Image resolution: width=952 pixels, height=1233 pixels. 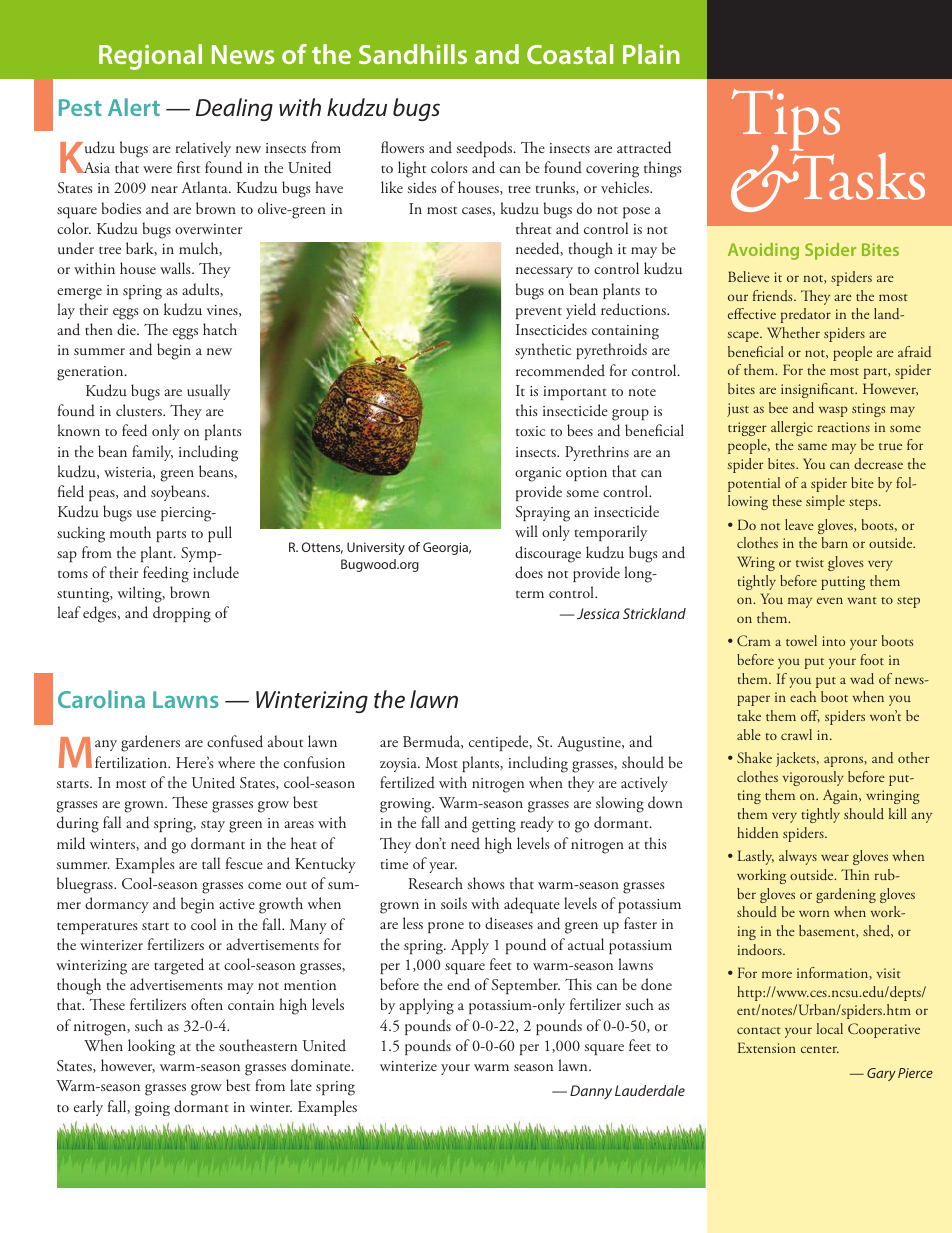 What do you see at coordinates (820, 1049) in the image?
I see `center` at bounding box center [820, 1049].
